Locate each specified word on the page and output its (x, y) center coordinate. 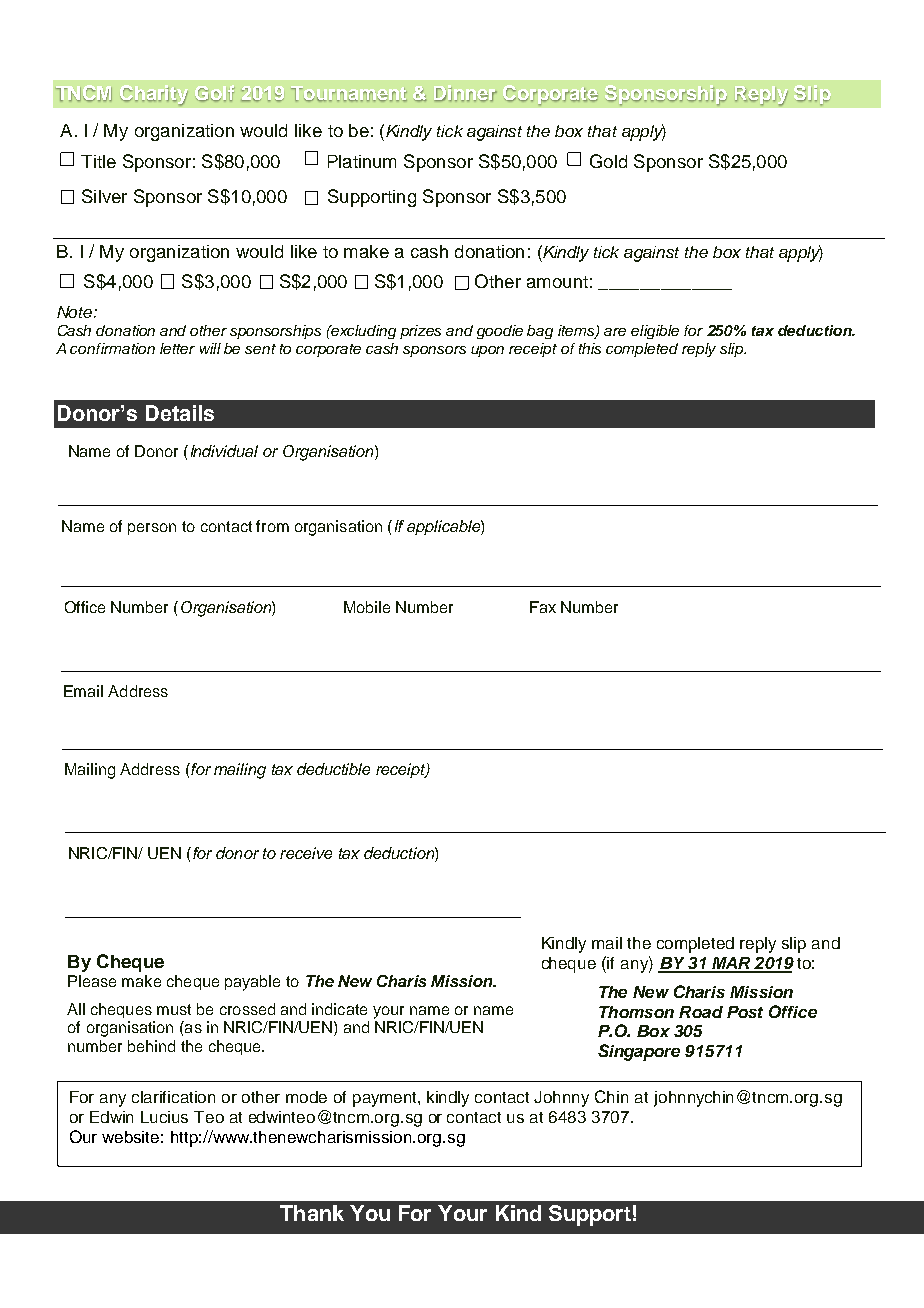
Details (180, 413)
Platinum (362, 161)
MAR (731, 964)
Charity (154, 95)
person (152, 529)
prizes (420, 332)
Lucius (164, 1117)
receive (306, 853)
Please (92, 981)
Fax (543, 607)
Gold (608, 161)
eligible (655, 332)
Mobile (367, 607)
